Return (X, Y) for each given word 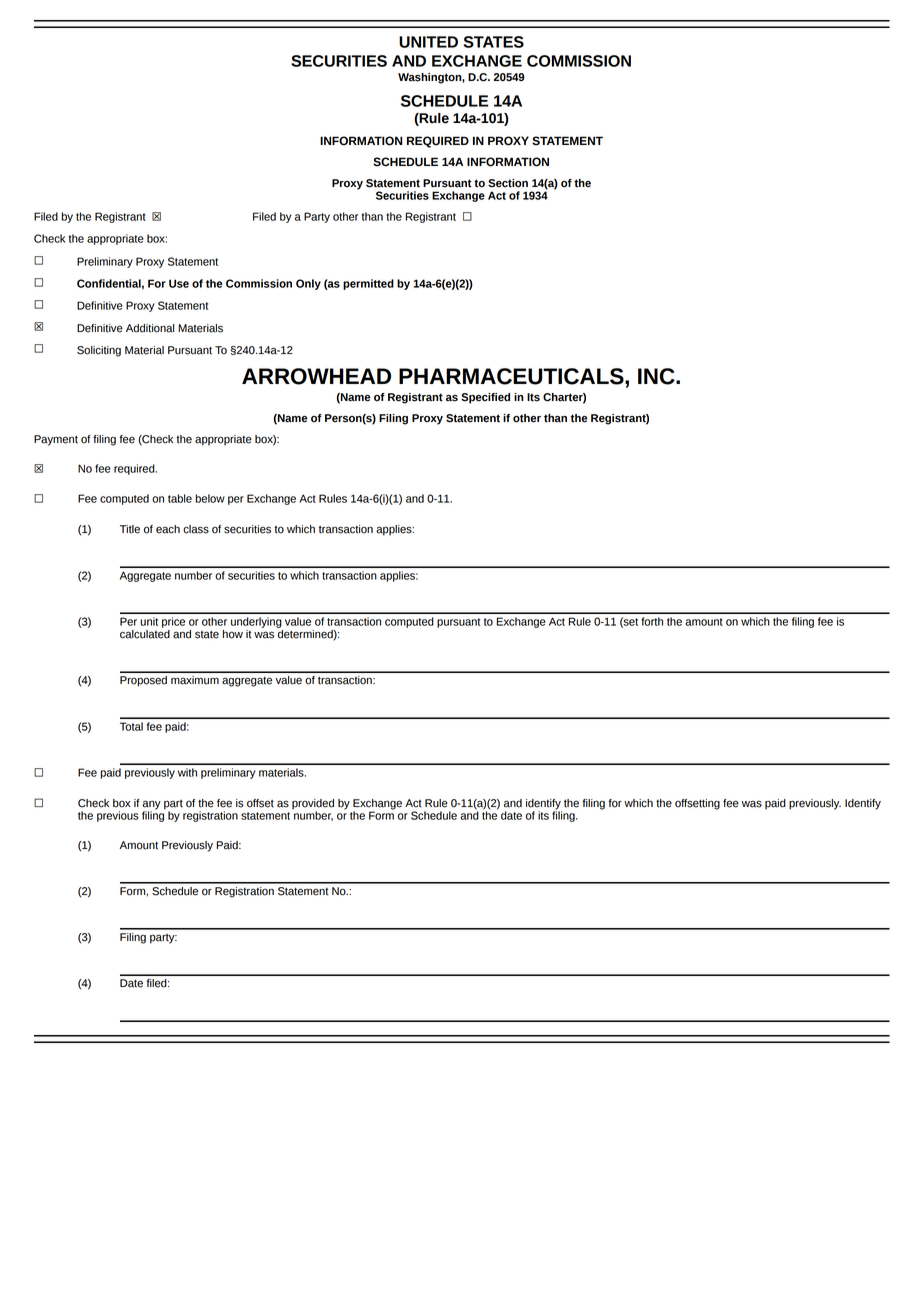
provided (313, 805)
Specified (485, 398)
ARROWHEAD (316, 376)
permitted (368, 284)
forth (652, 621)
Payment (56, 440)
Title (130, 529)
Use (179, 283)
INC (657, 376)
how (233, 634)
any (151, 806)
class (196, 529)
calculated (145, 633)
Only (308, 284)
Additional (150, 328)
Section (508, 183)
